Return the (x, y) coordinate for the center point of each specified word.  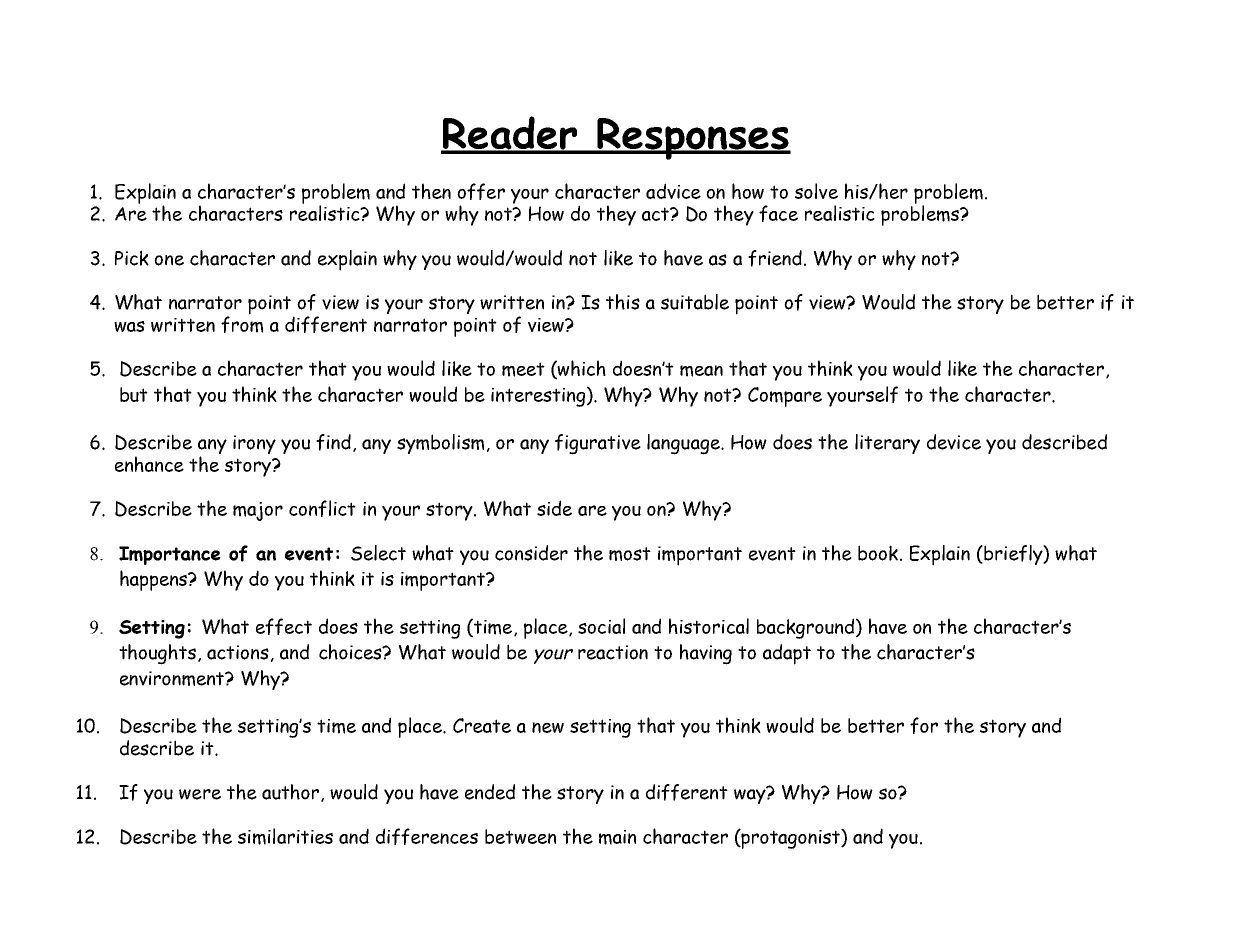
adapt (787, 654)
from (242, 323)
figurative (598, 444)
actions (238, 652)
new (548, 727)
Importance (170, 555)
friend (775, 258)
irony (254, 444)
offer (481, 191)
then (431, 191)
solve (816, 191)
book (878, 553)
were (200, 794)
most (630, 554)
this (623, 302)
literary (887, 444)
